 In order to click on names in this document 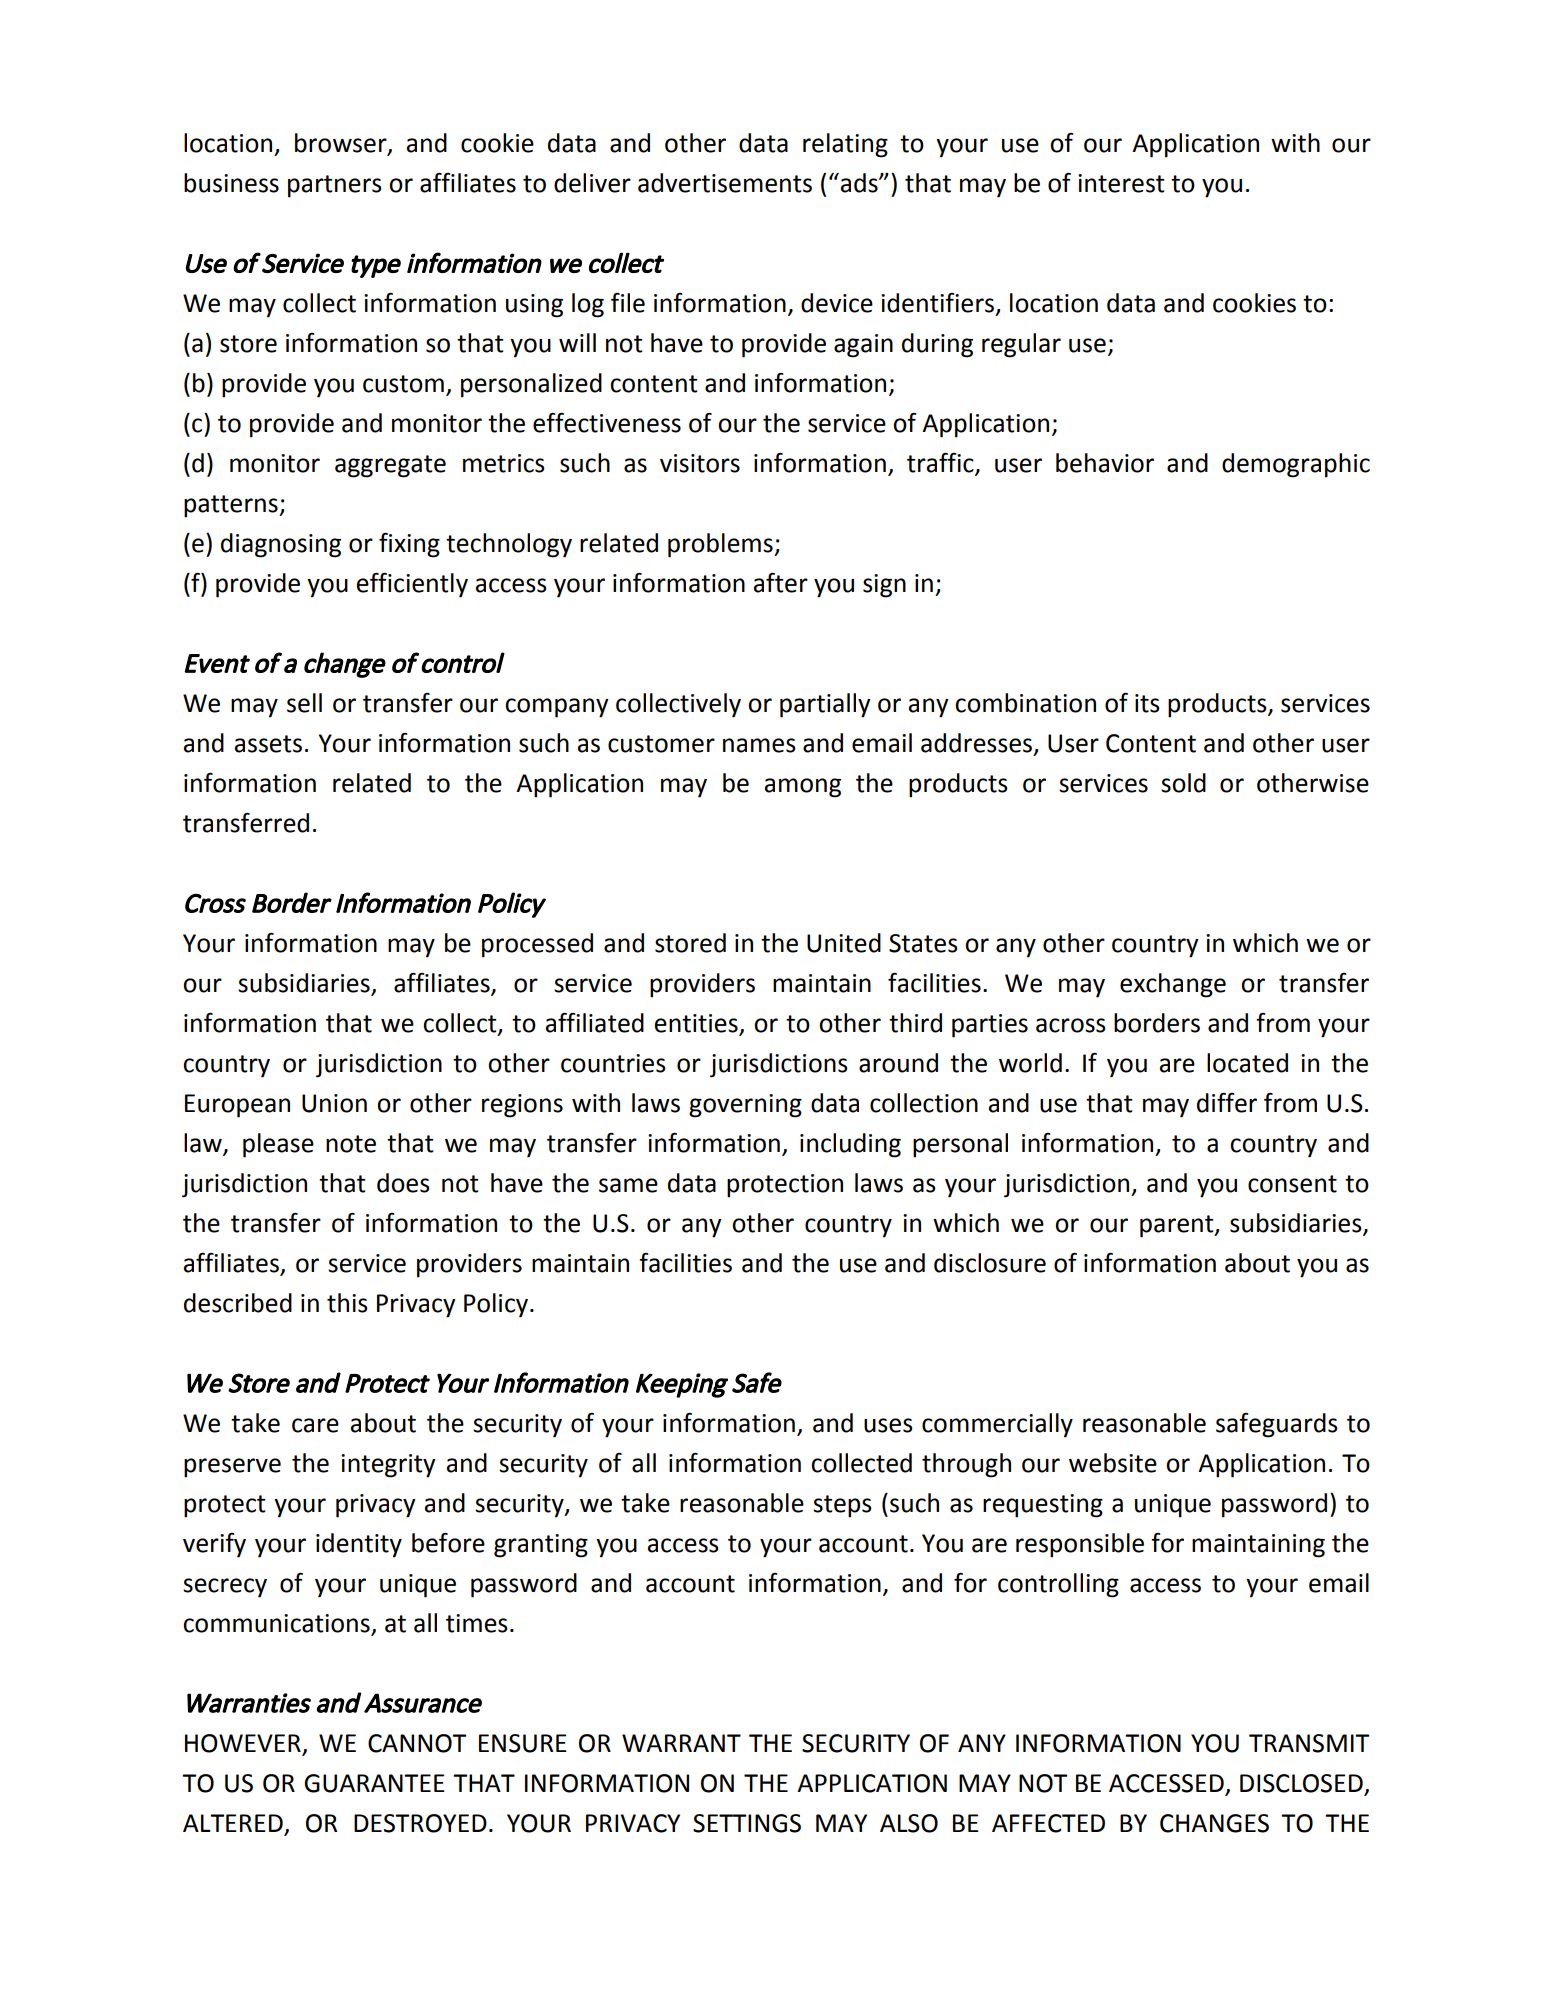, I will do `click(759, 745)`.
